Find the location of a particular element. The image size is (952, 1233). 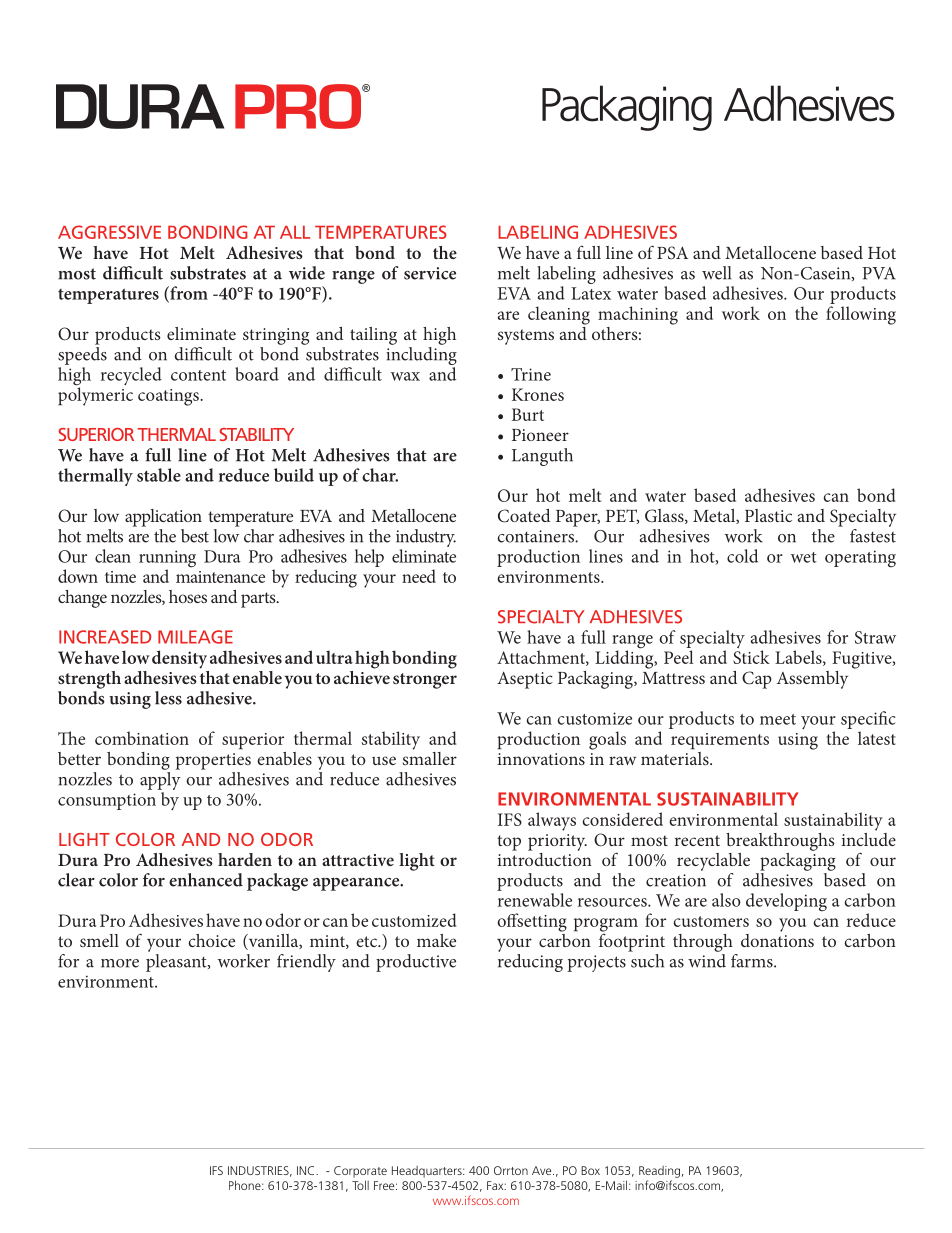

donations is located at coordinates (777, 939).
